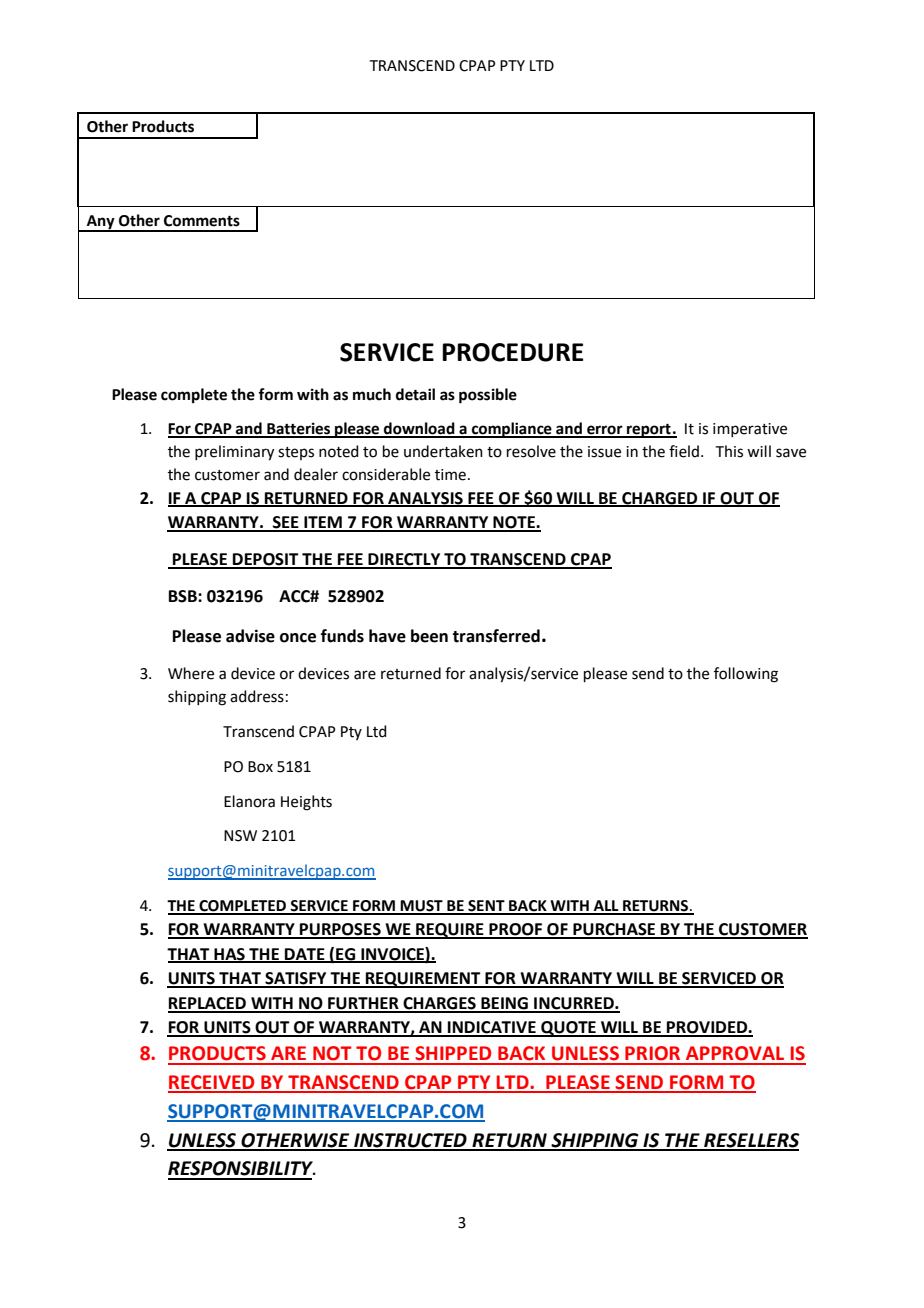  What do you see at coordinates (429, 636) in the page?
I see `been` at bounding box center [429, 636].
